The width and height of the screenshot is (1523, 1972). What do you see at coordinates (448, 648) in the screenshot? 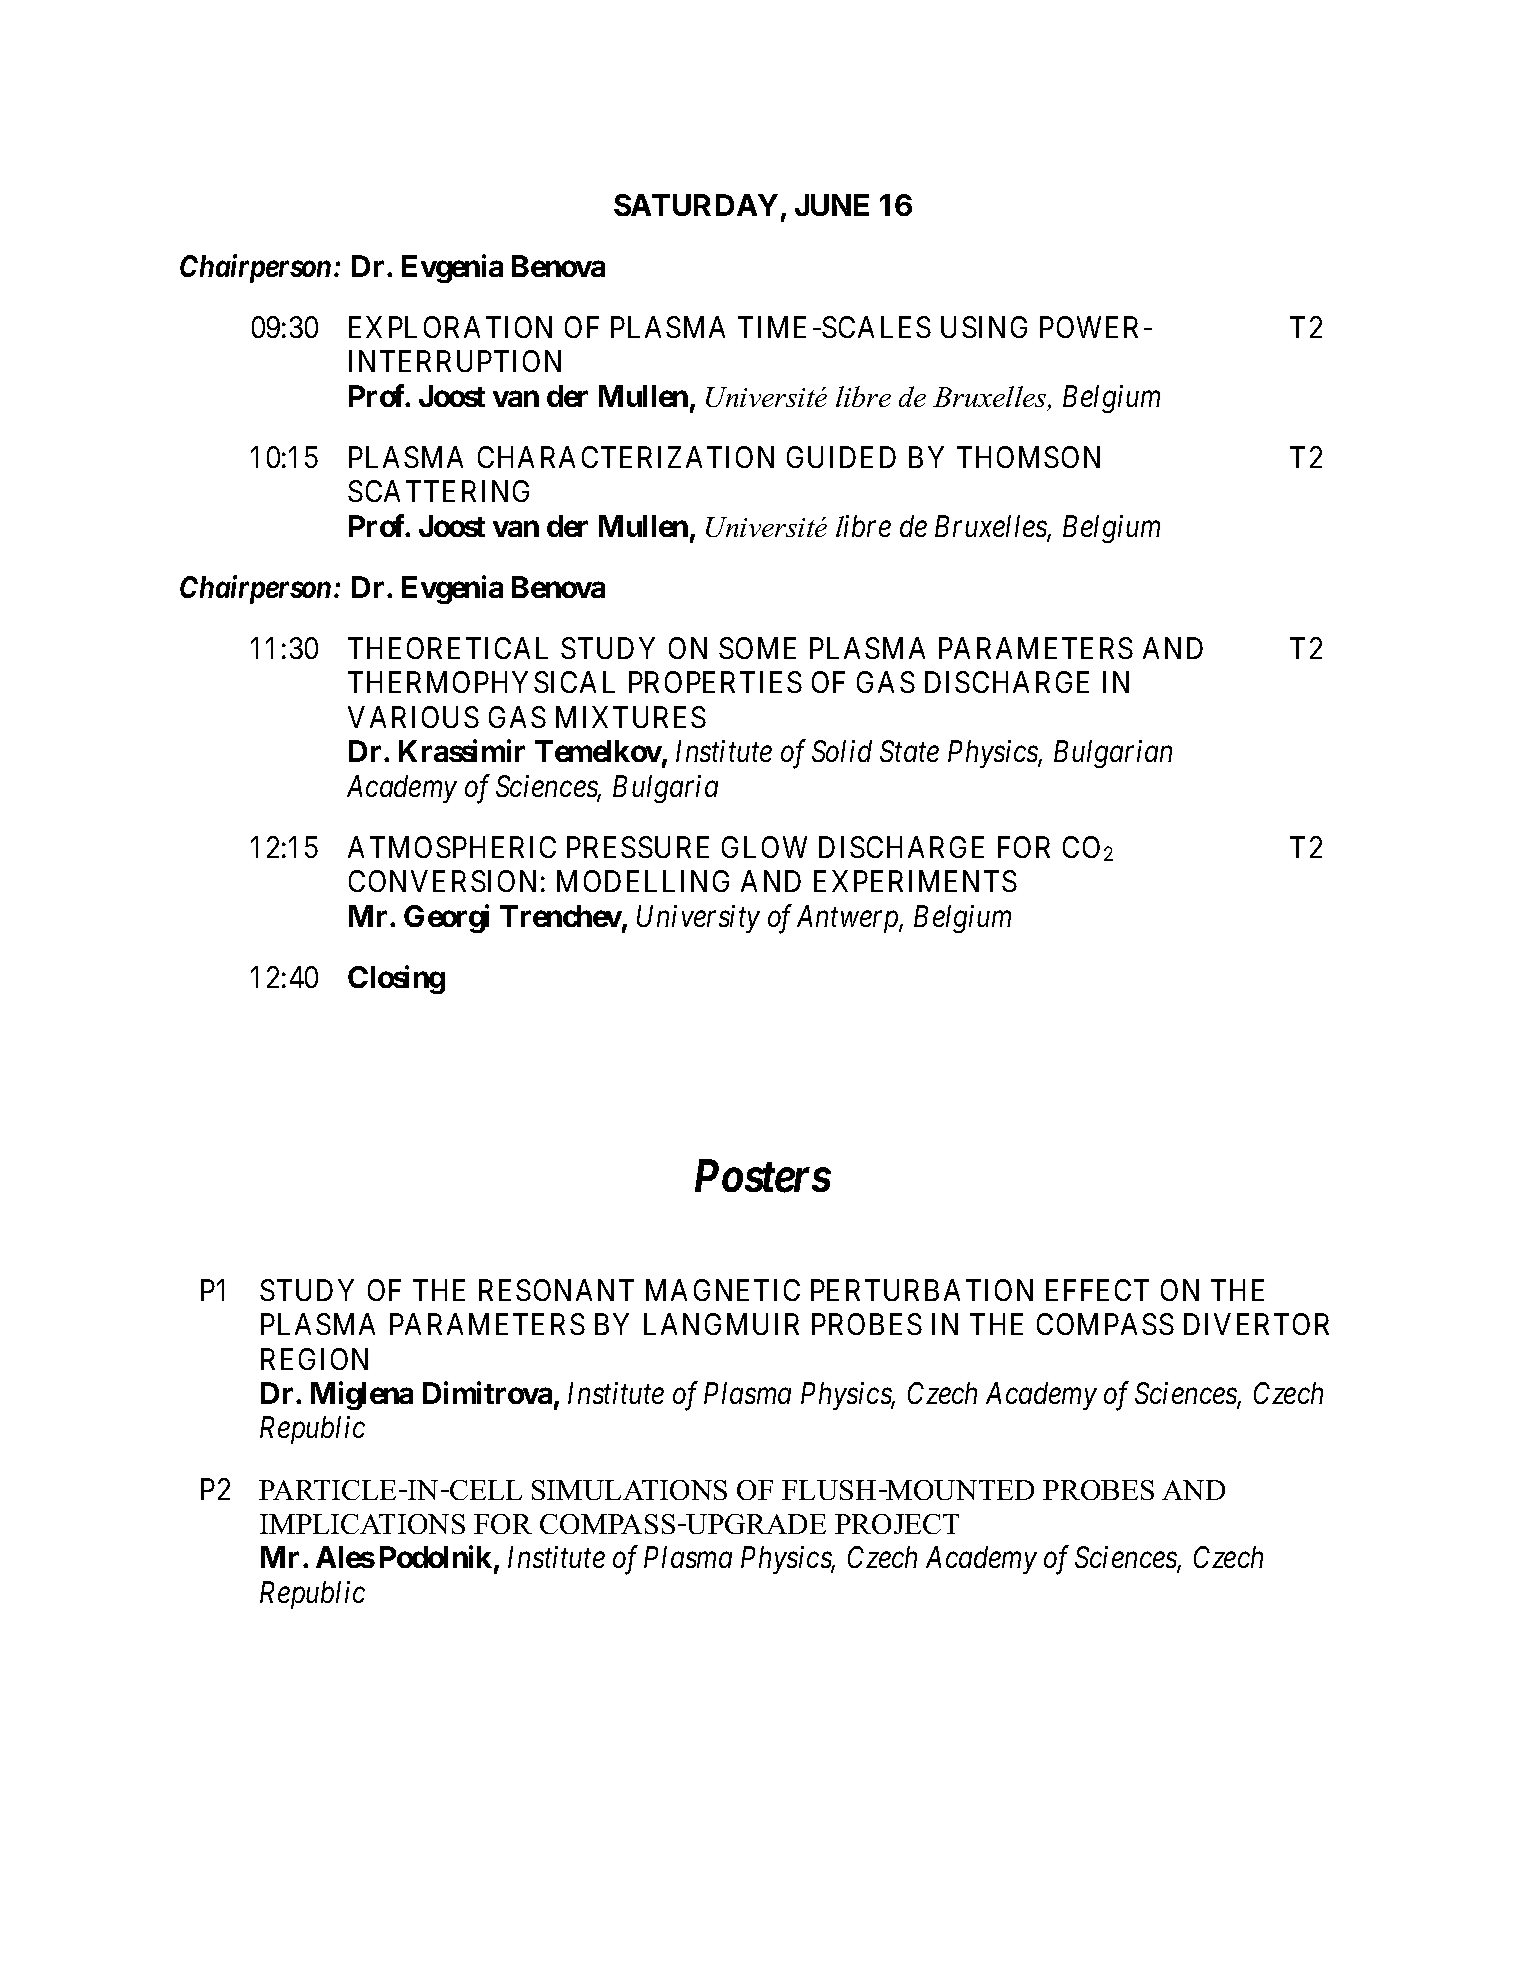
I see `THEORETICAL` at bounding box center [448, 648].
